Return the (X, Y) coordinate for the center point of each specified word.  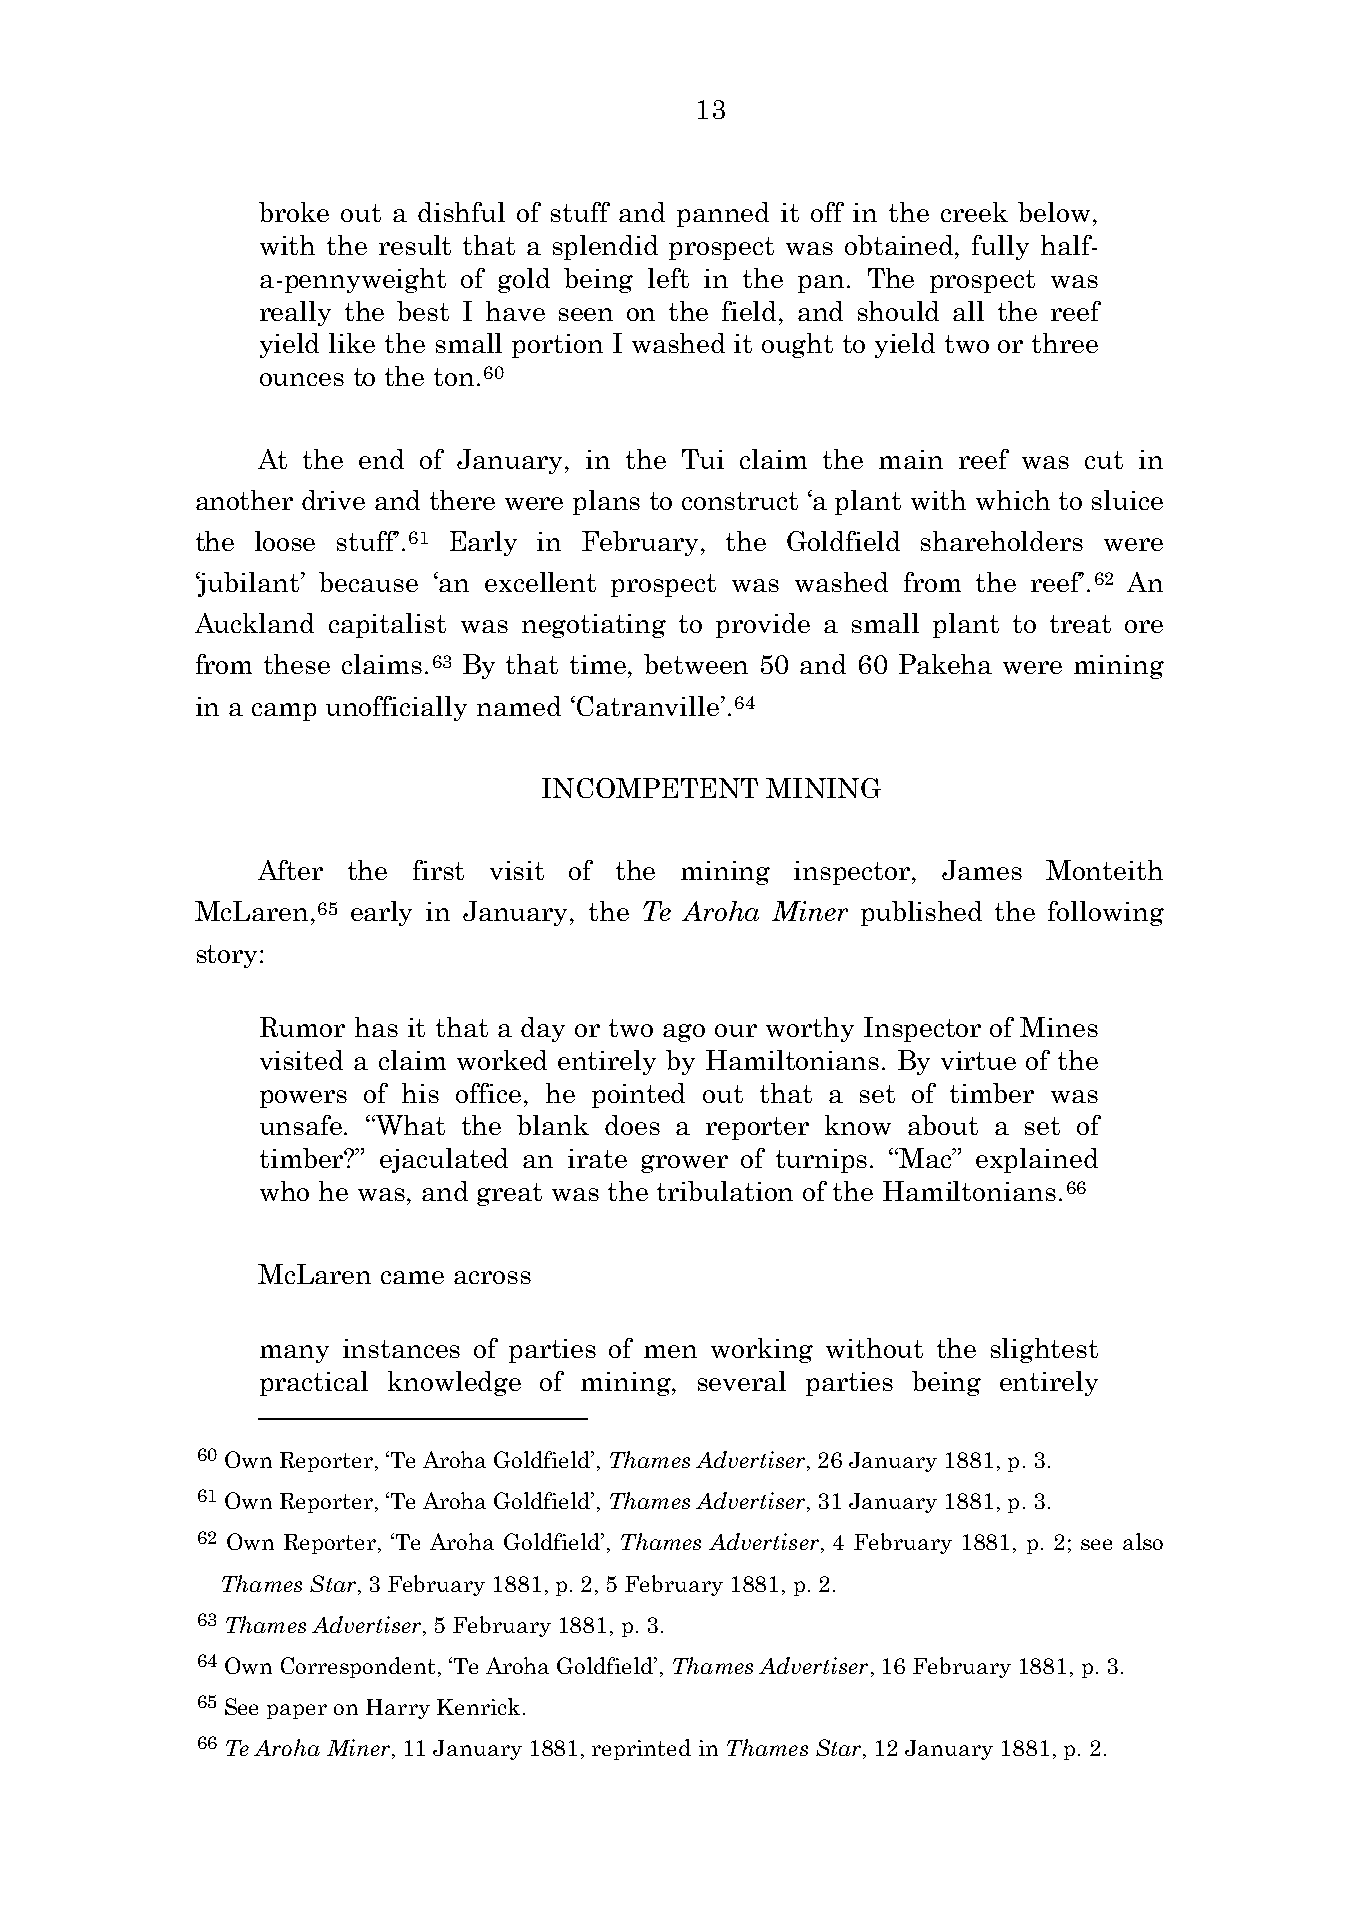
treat (1080, 624)
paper (297, 1711)
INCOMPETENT (650, 788)
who (284, 1191)
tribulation (725, 1191)
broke (294, 212)
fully (1000, 247)
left (668, 278)
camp (284, 712)
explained (1037, 1160)
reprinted (641, 1749)
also (1143, 1541)
